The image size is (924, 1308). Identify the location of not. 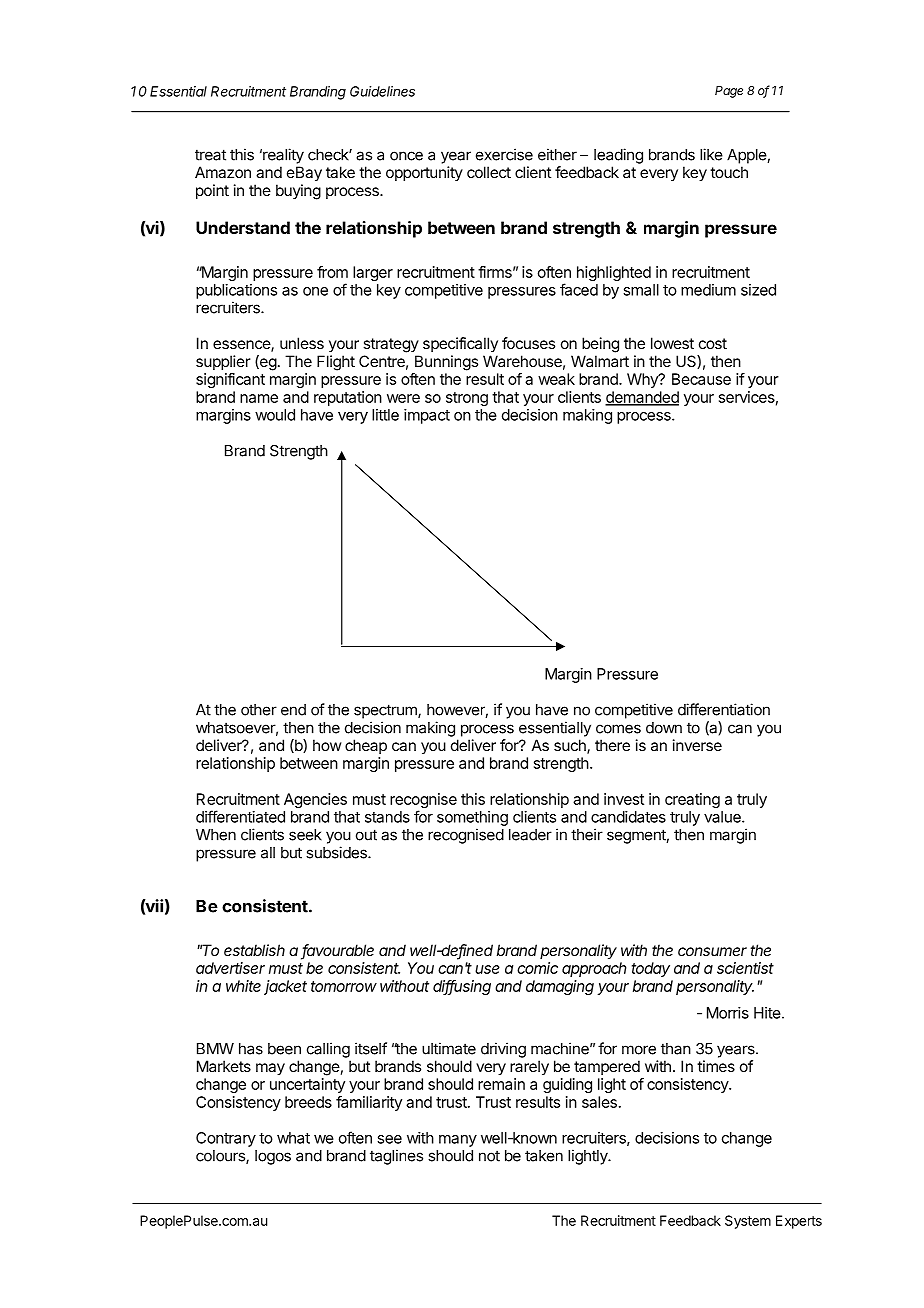
(489, 1156).
